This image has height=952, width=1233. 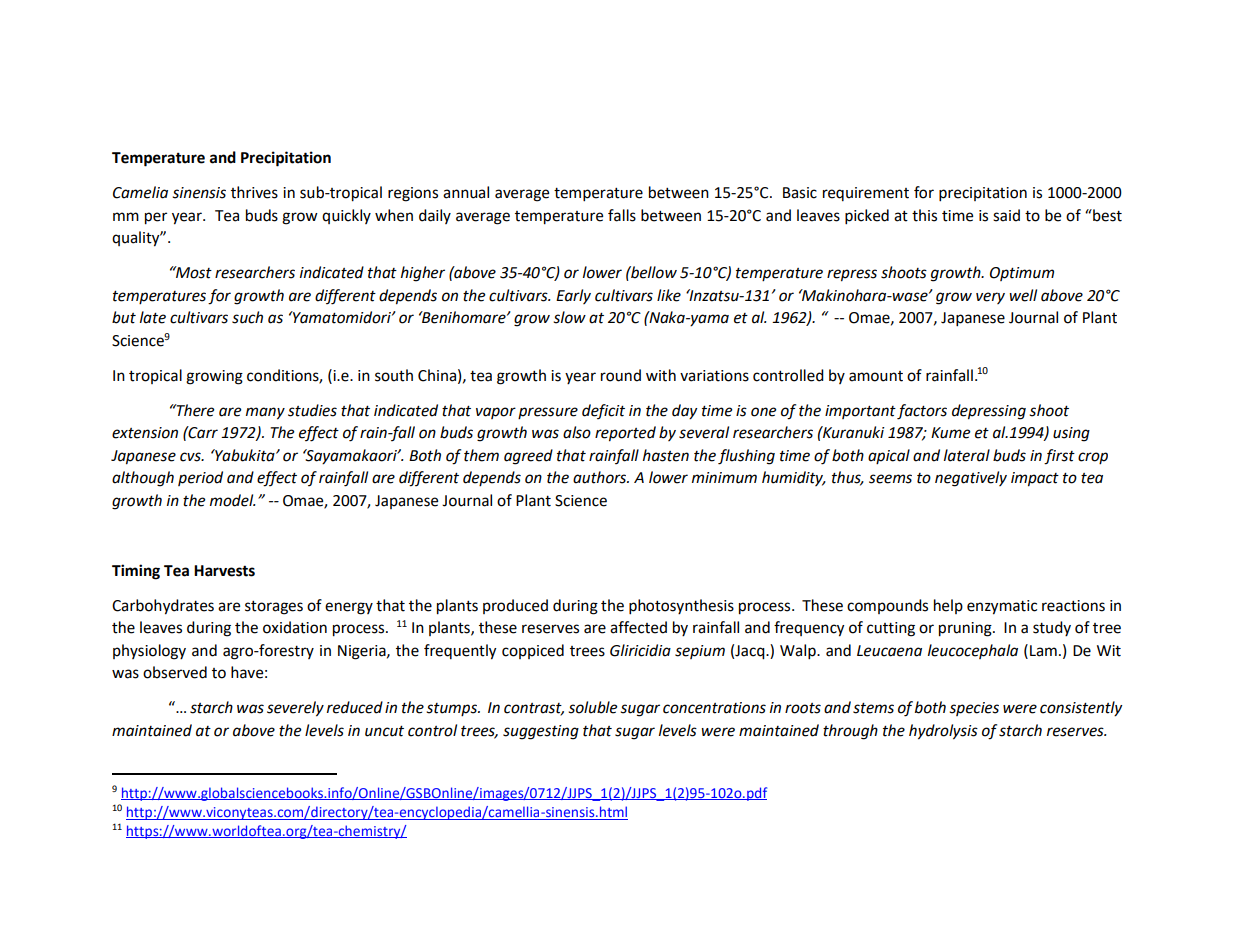 What do you see at coordinates (136, 572) in the image?
I see `Timing` at bounding box center [136, 572].
